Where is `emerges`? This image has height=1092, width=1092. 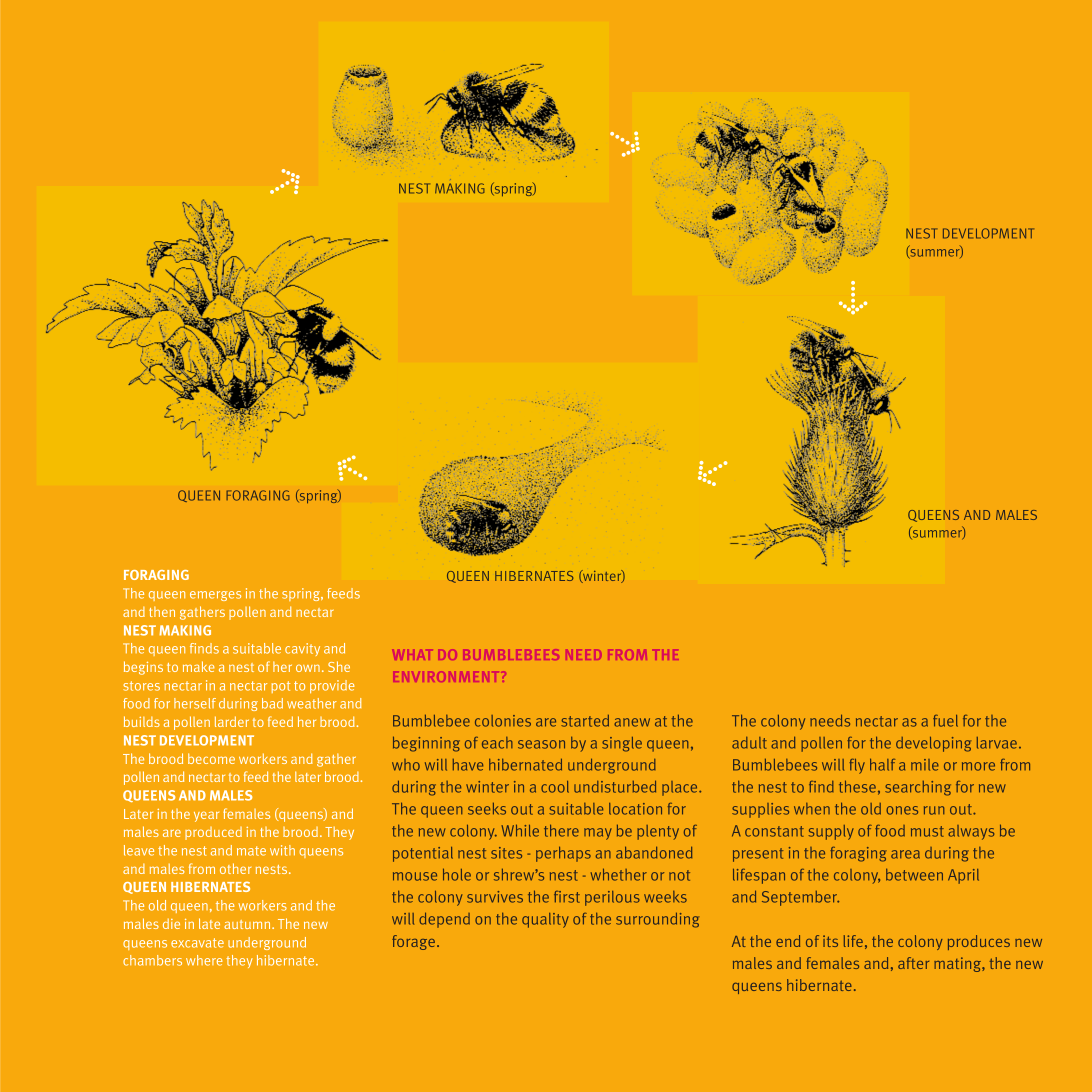
emerges is located at coordinates (215, 596).
